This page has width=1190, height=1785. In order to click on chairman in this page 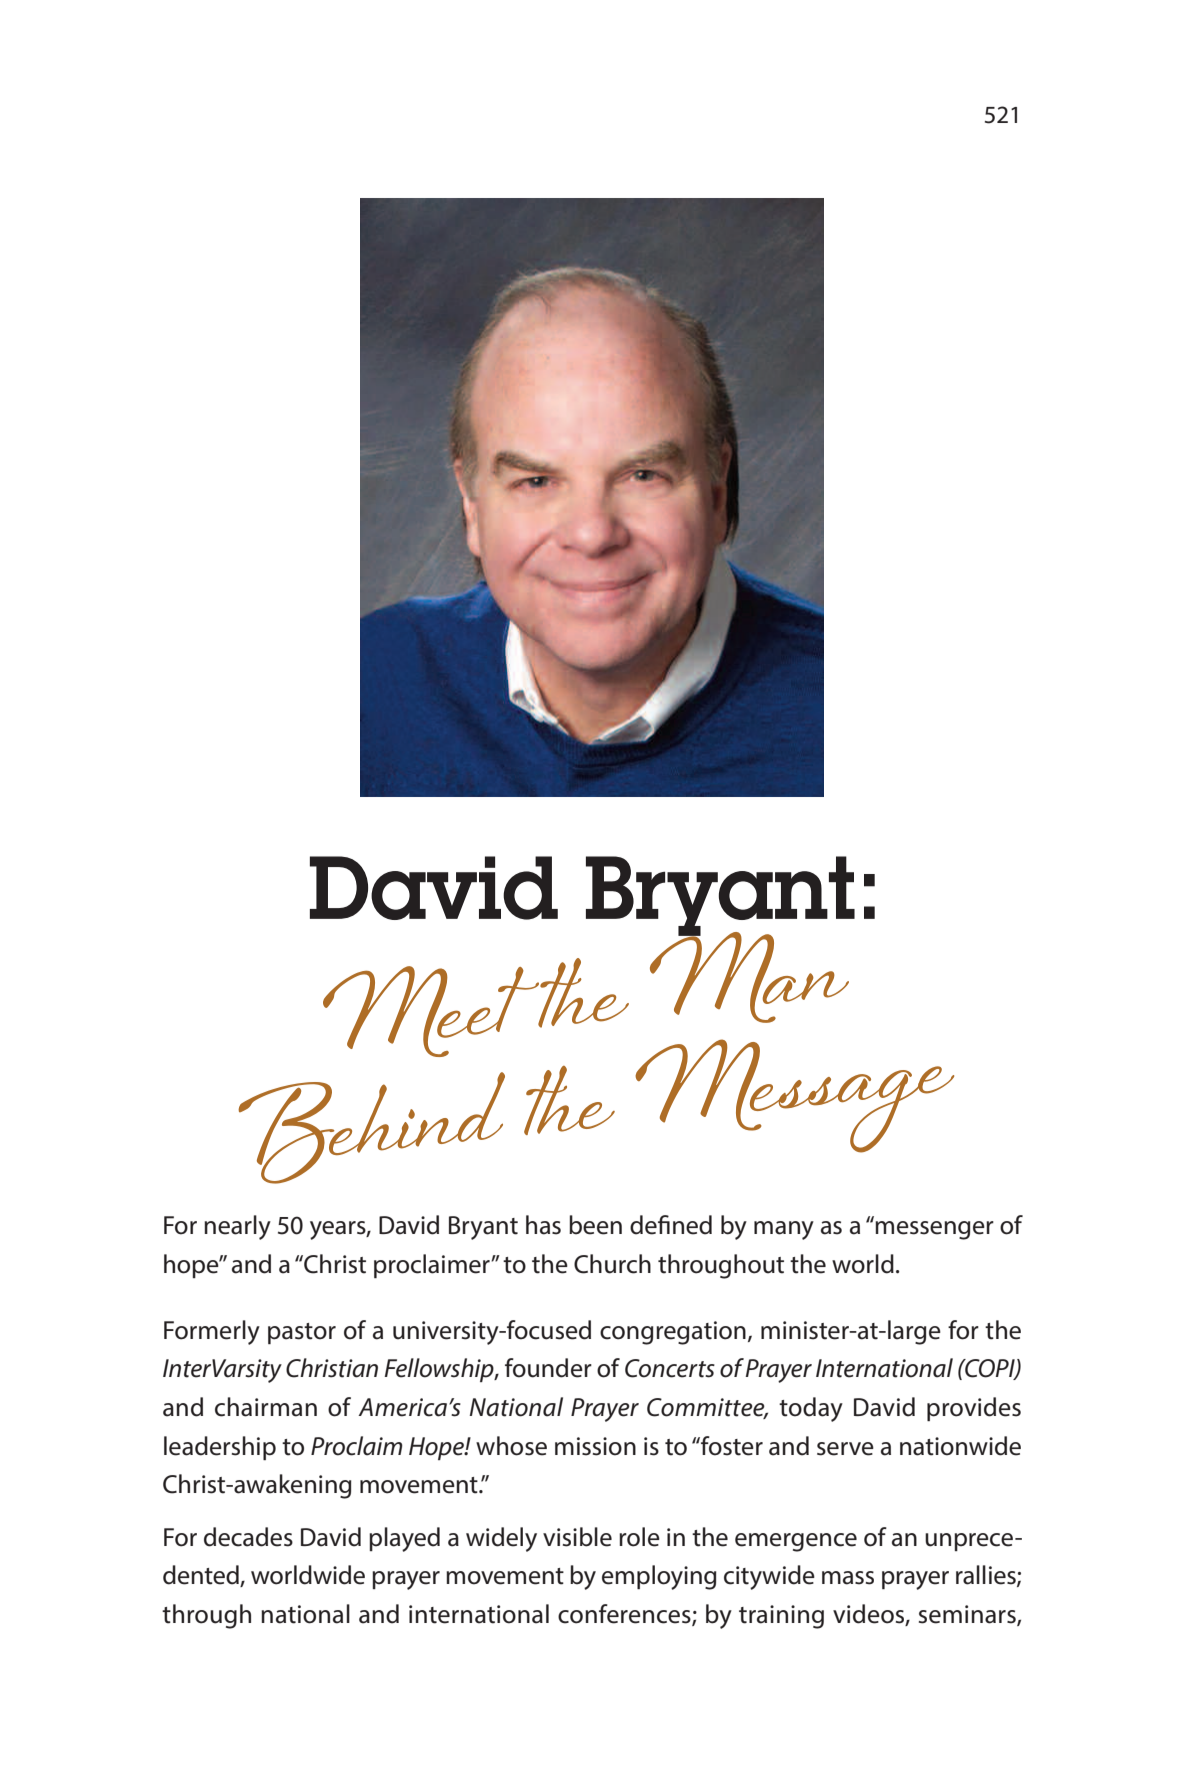, I will do `click(266, 1407)`.
